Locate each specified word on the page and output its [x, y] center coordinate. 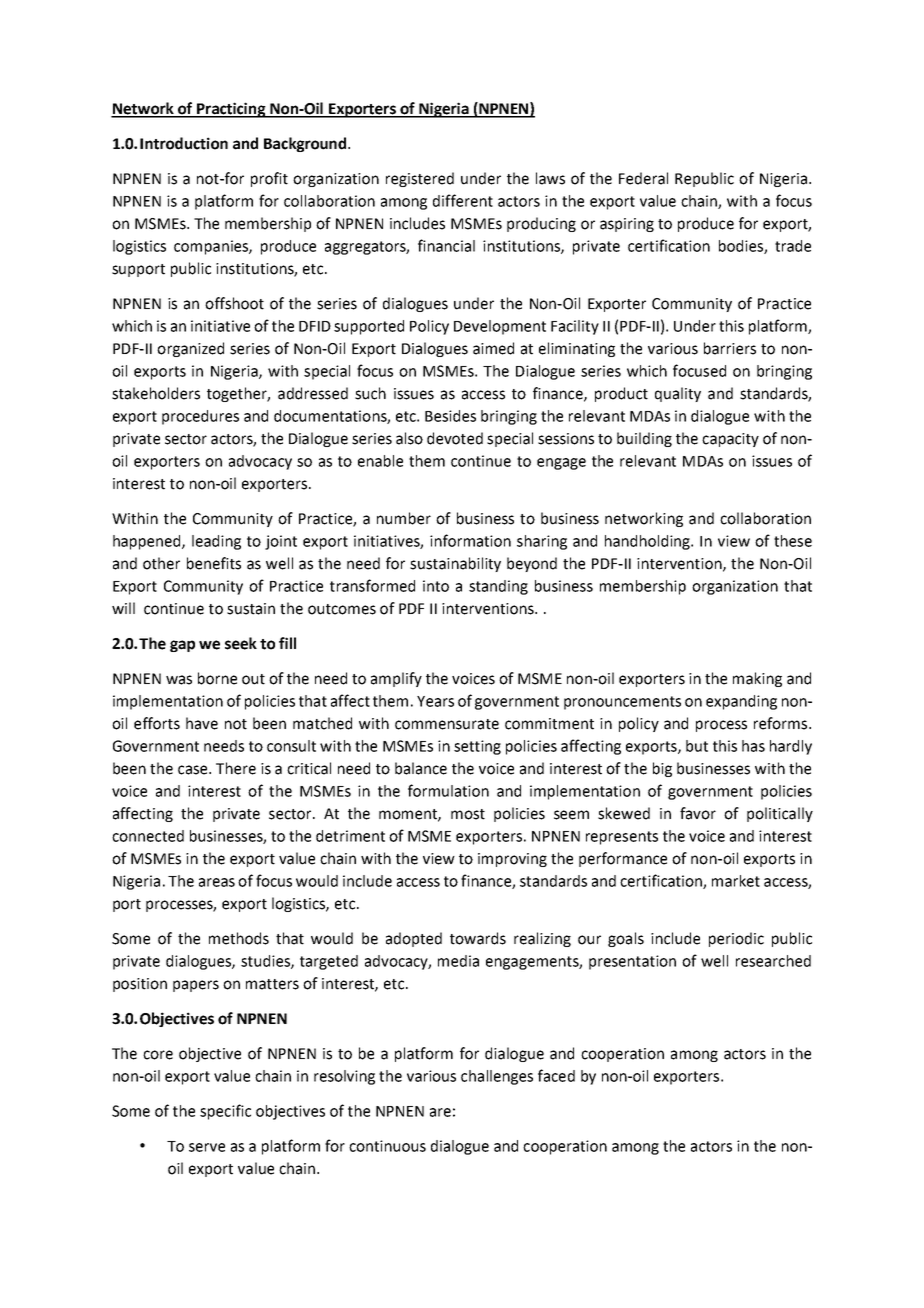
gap [182, 646]
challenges [497, 1077]
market [736, 881]
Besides [450, 416]
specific [225, 1112]
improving [512, 860]
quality [678, 394]
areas [217, 882]
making [757, 679]
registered [420, 179]
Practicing [231, 110]
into [436, 586]
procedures [200, 417]
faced [556, 1075]
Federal [643, 178]
